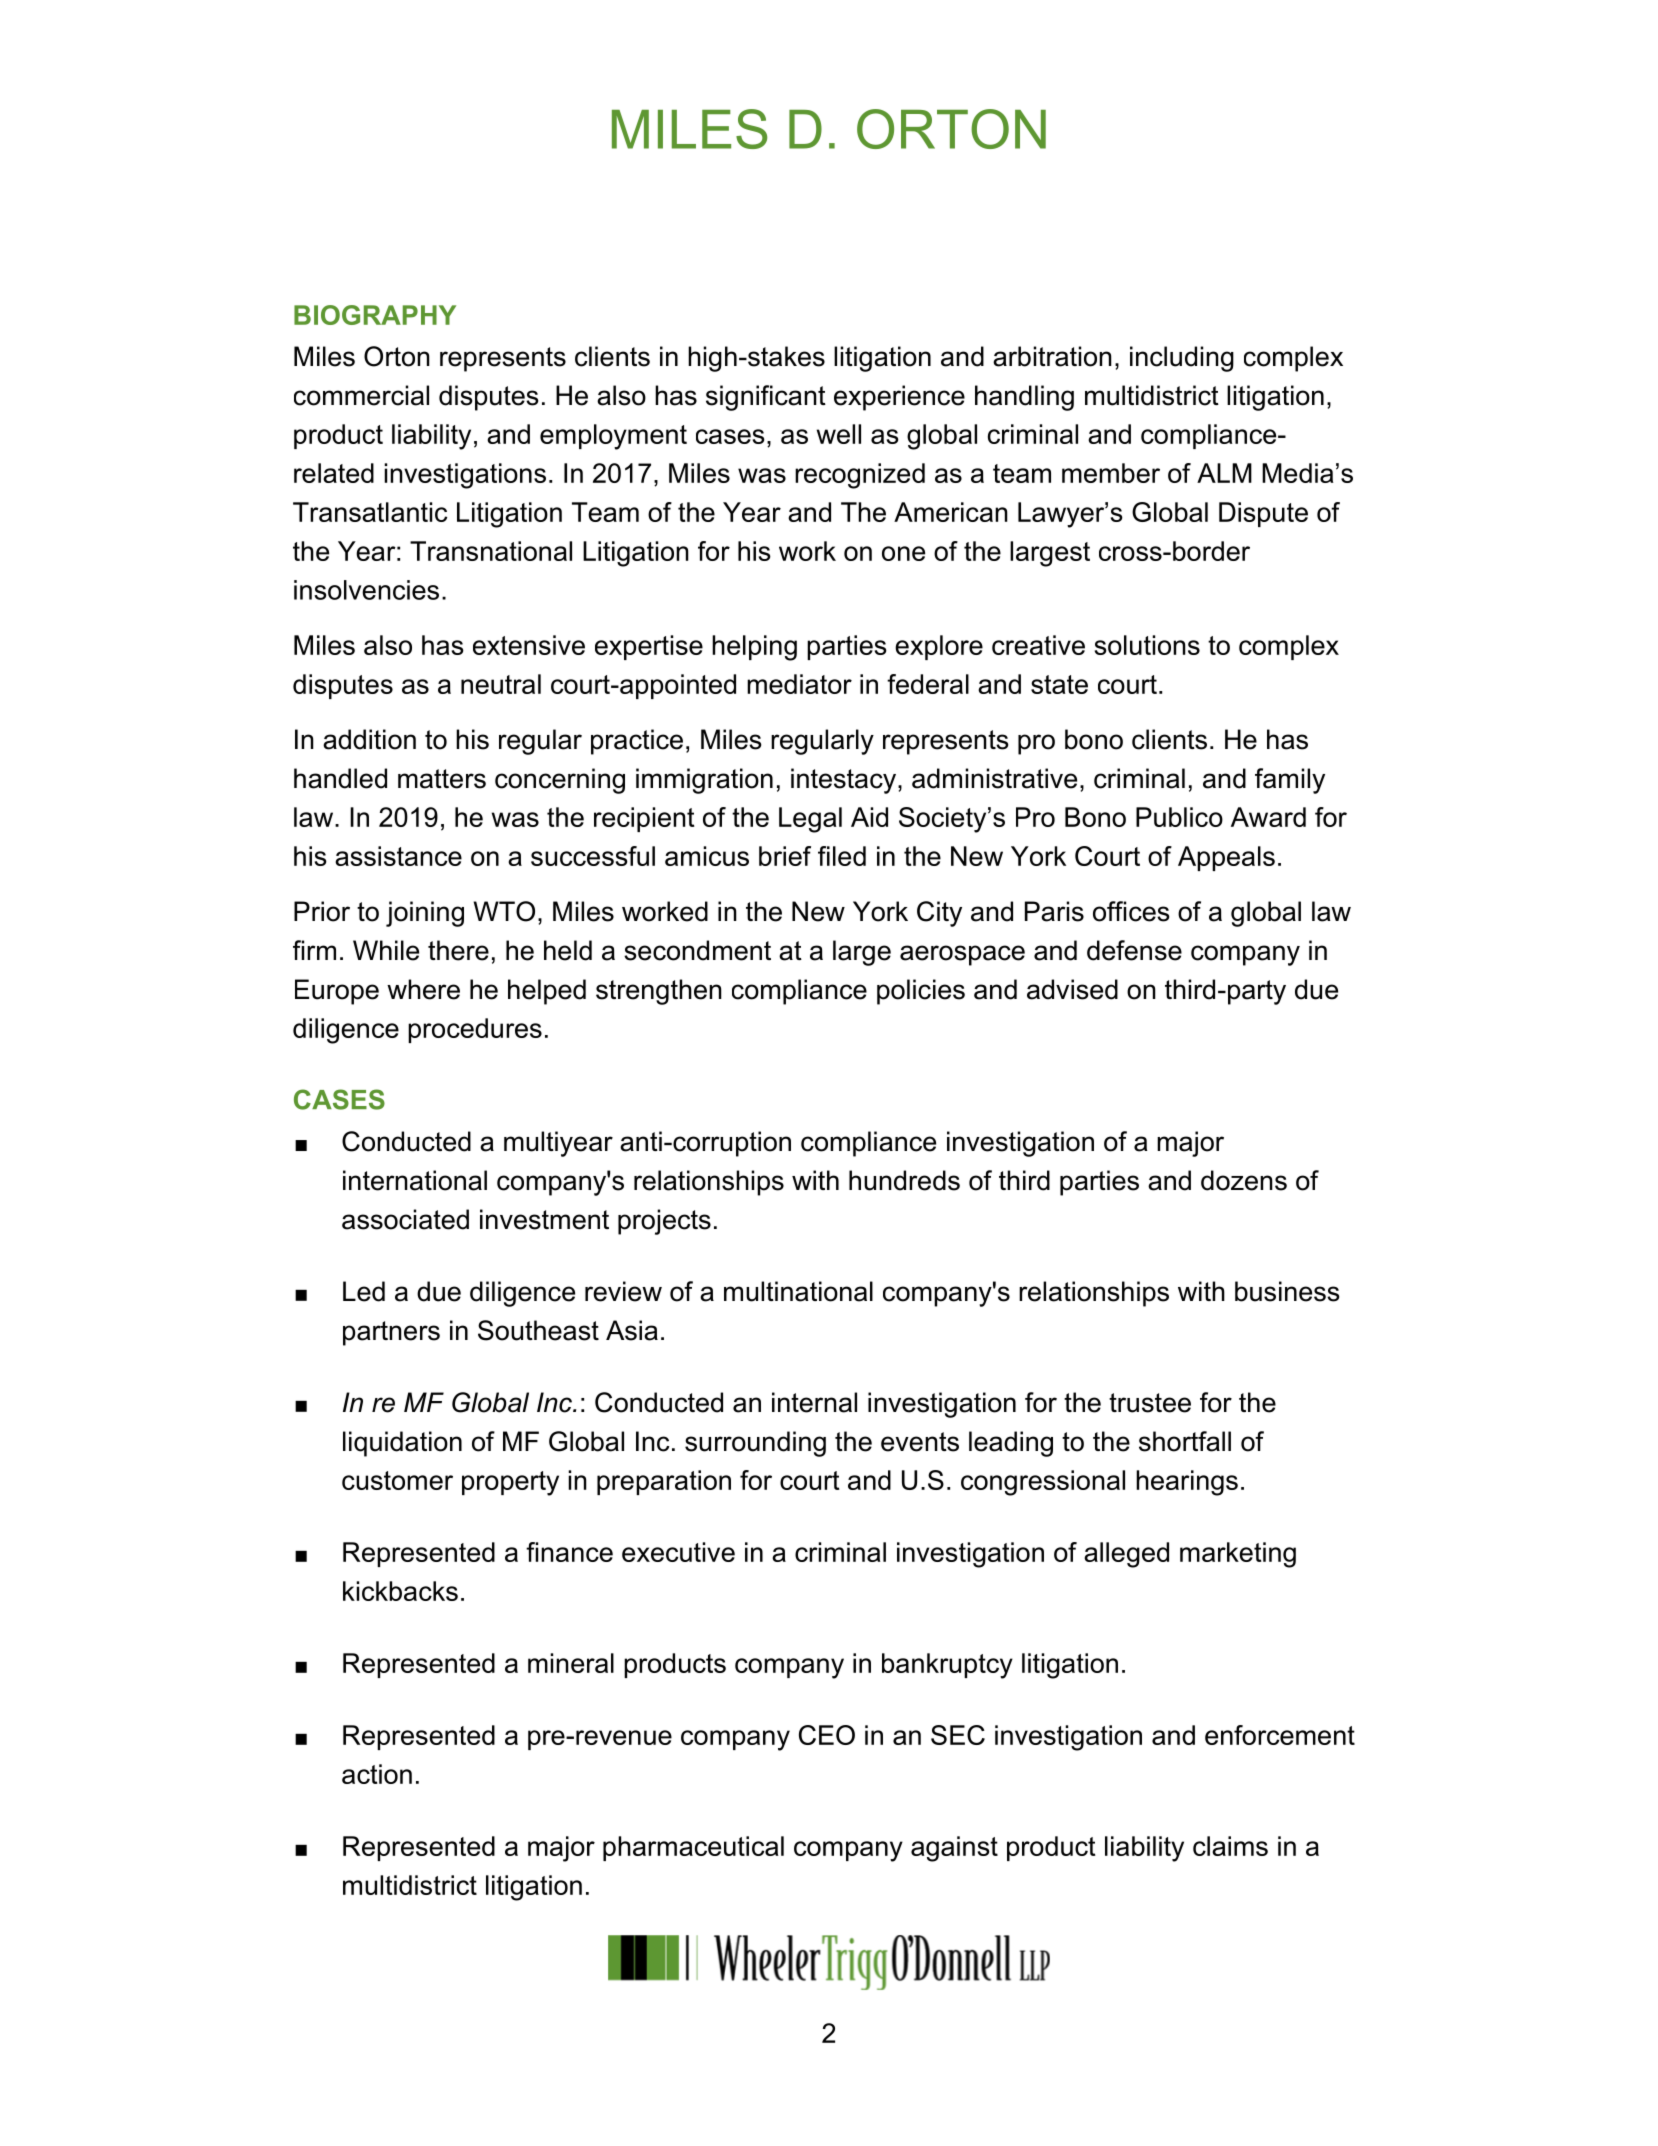  Describe the element at coordinates (1226, 858) in the screenshot. I see `Appeals` at that location.
